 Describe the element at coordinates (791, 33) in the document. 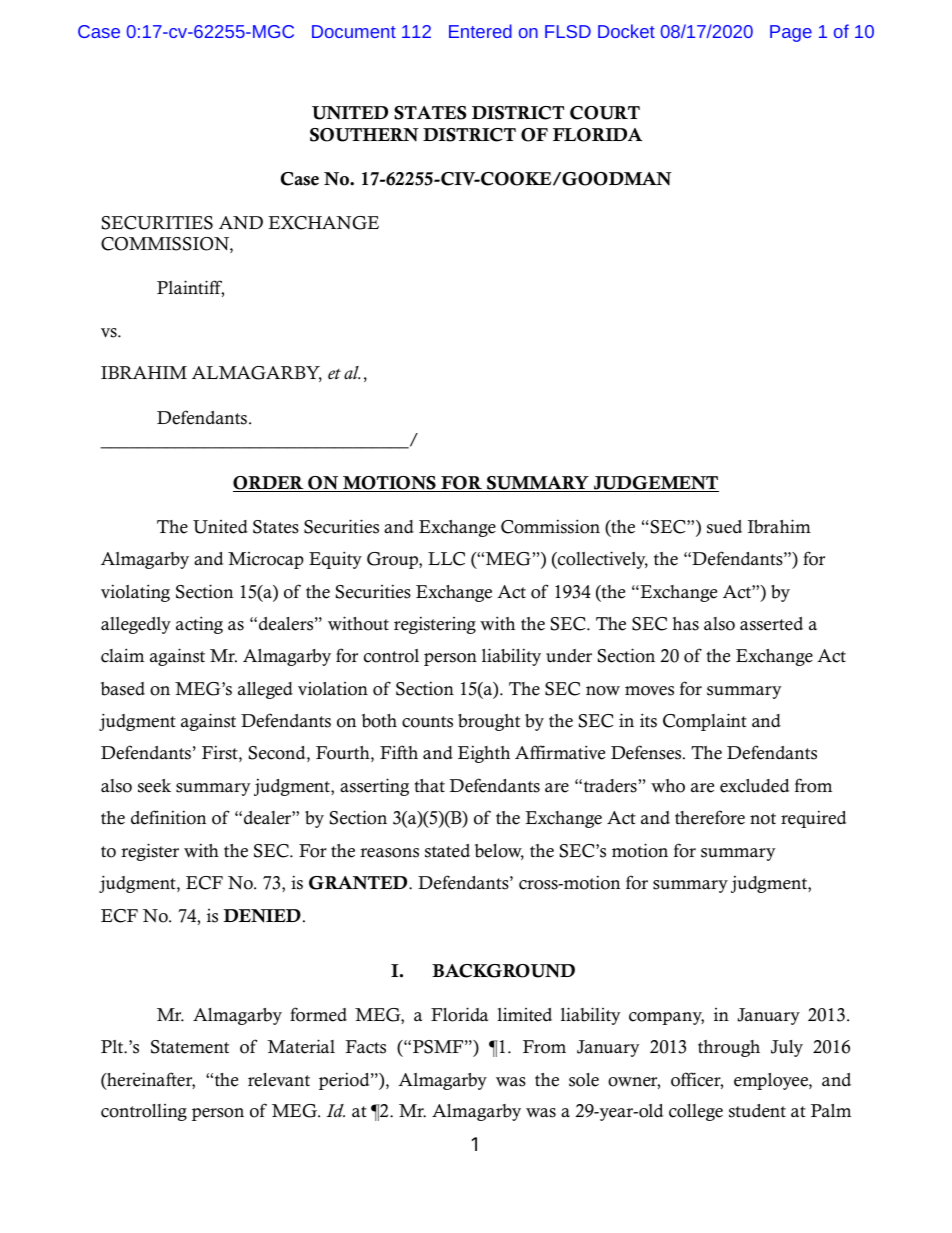

I see `Page` at that location.
